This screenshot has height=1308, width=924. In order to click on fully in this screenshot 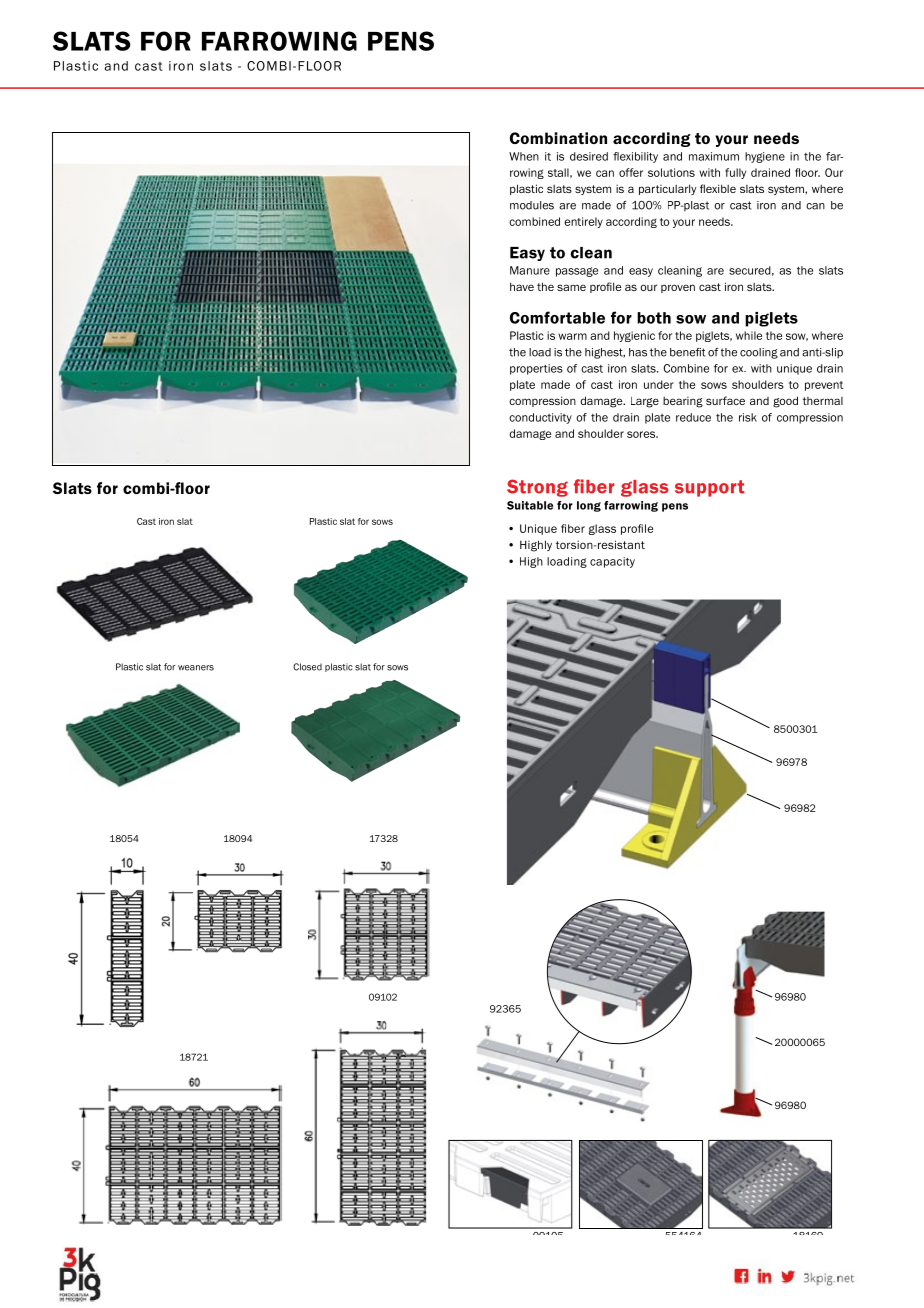, I will do `click(735, 173)`.
